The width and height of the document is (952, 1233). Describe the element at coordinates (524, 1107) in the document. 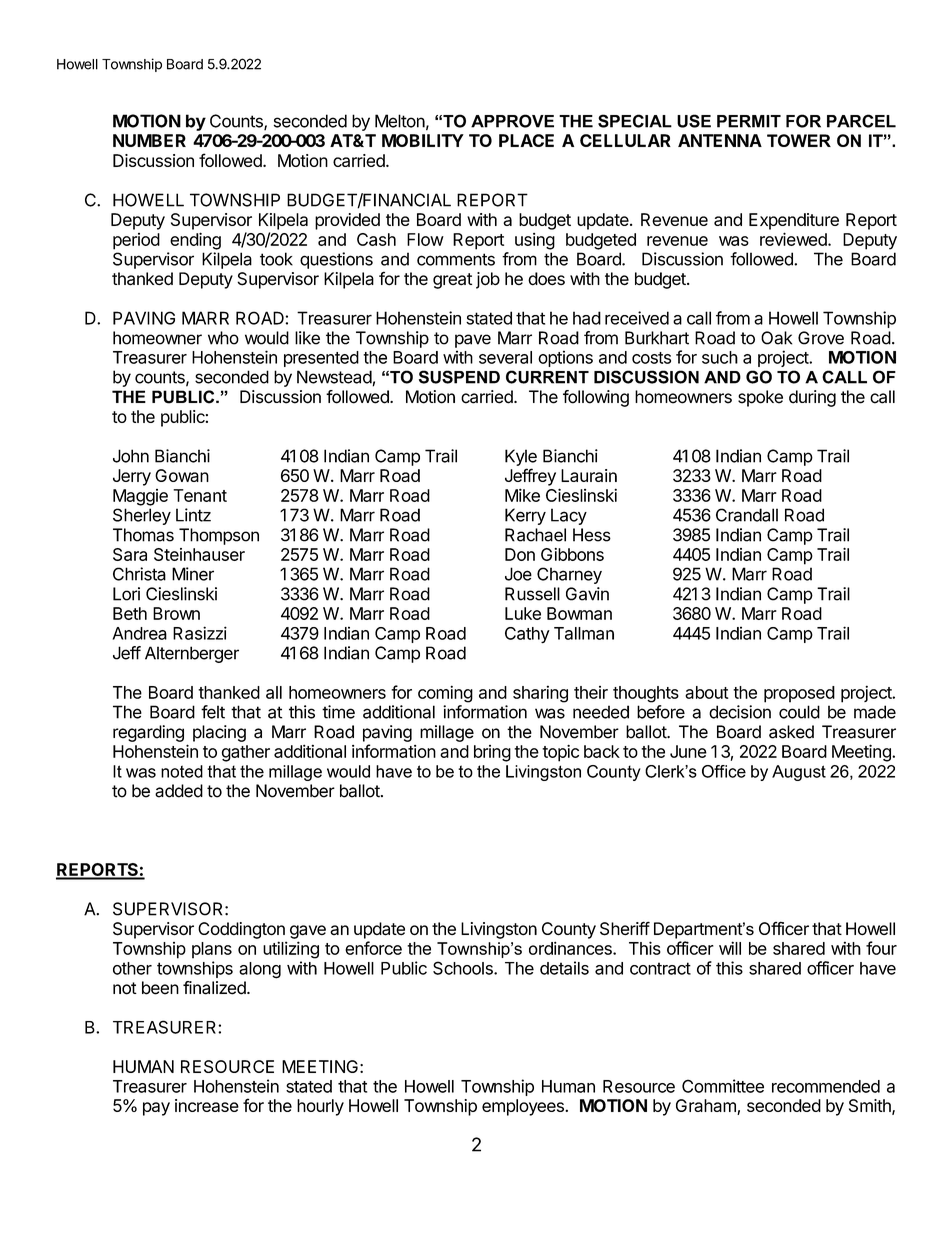

I see `employees` at that location.
